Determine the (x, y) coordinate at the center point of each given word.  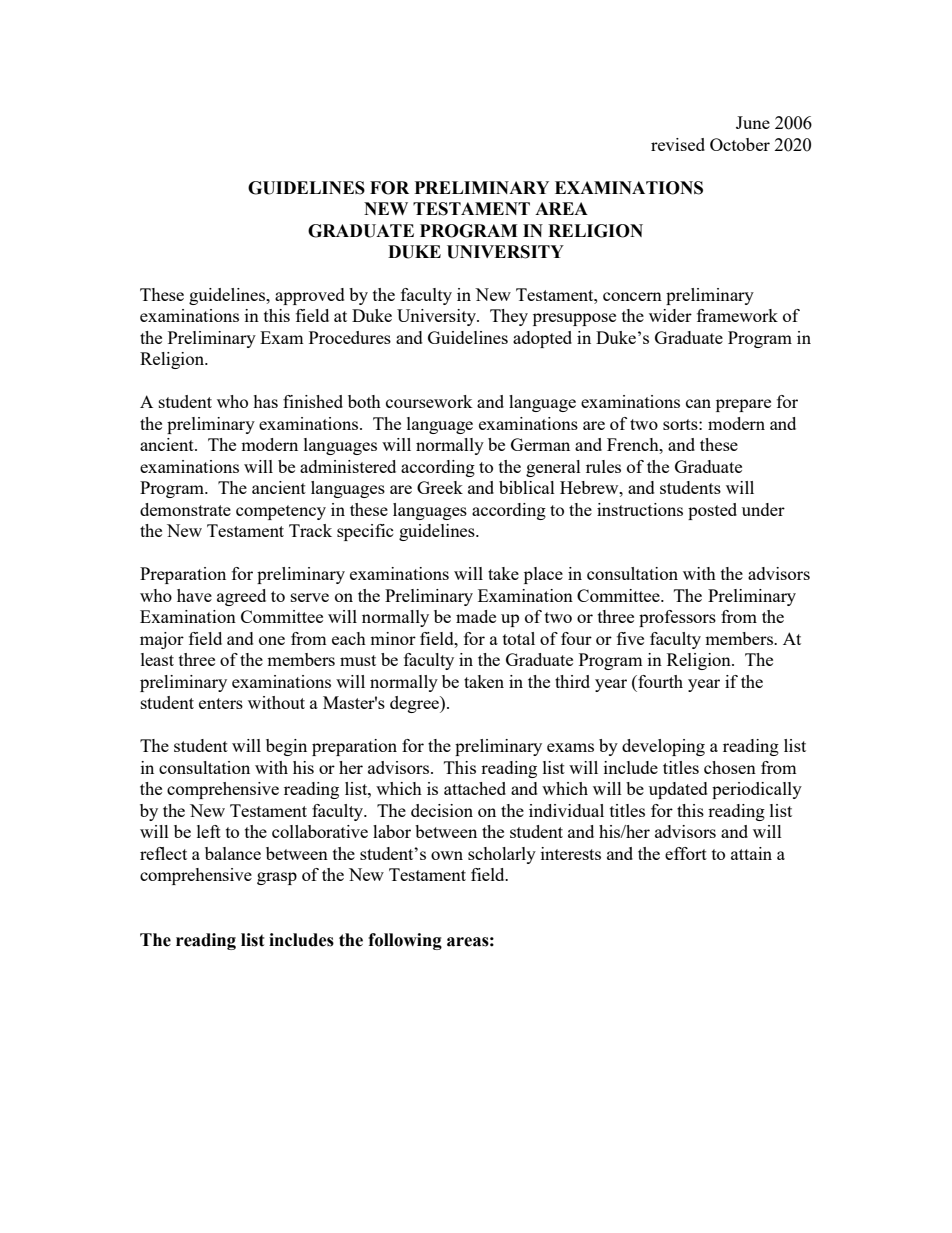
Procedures (350, 337)
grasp (277, 878)
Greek (440, 487)
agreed (241, 597)
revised (678, 144)
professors (677, 618)
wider (670, 315)
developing (663, 747)
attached (475, 788)
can (698, 403)
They (509, 317)
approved (310, 296)
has (265, 401)
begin (286, 747)
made (476, 616)
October (740, 144)
